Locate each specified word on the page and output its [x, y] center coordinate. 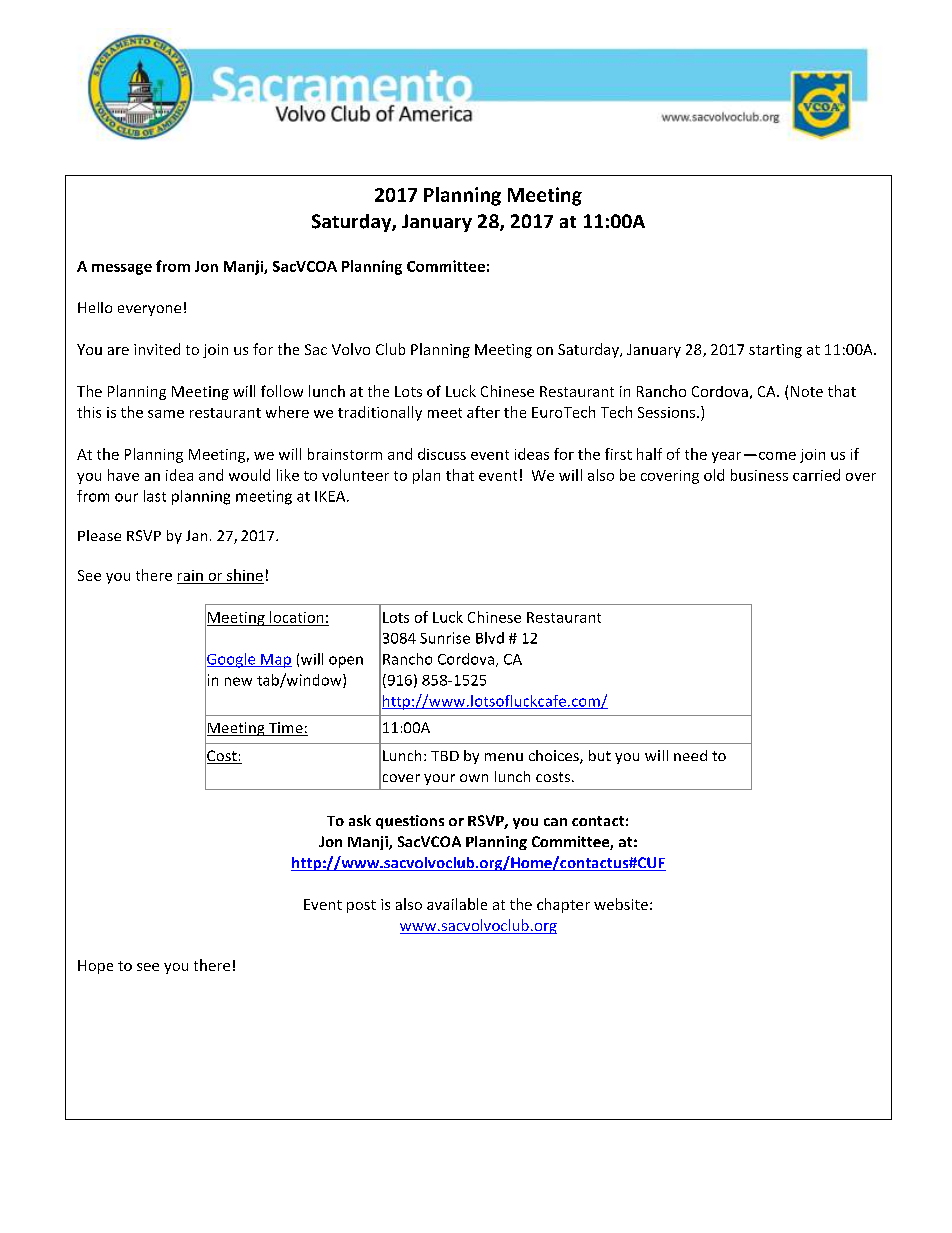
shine [245, 575]
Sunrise [445, 638]
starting [775, 351]
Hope [95, 967]
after [483, 412]
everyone [149, 310]
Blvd [490, 638]
